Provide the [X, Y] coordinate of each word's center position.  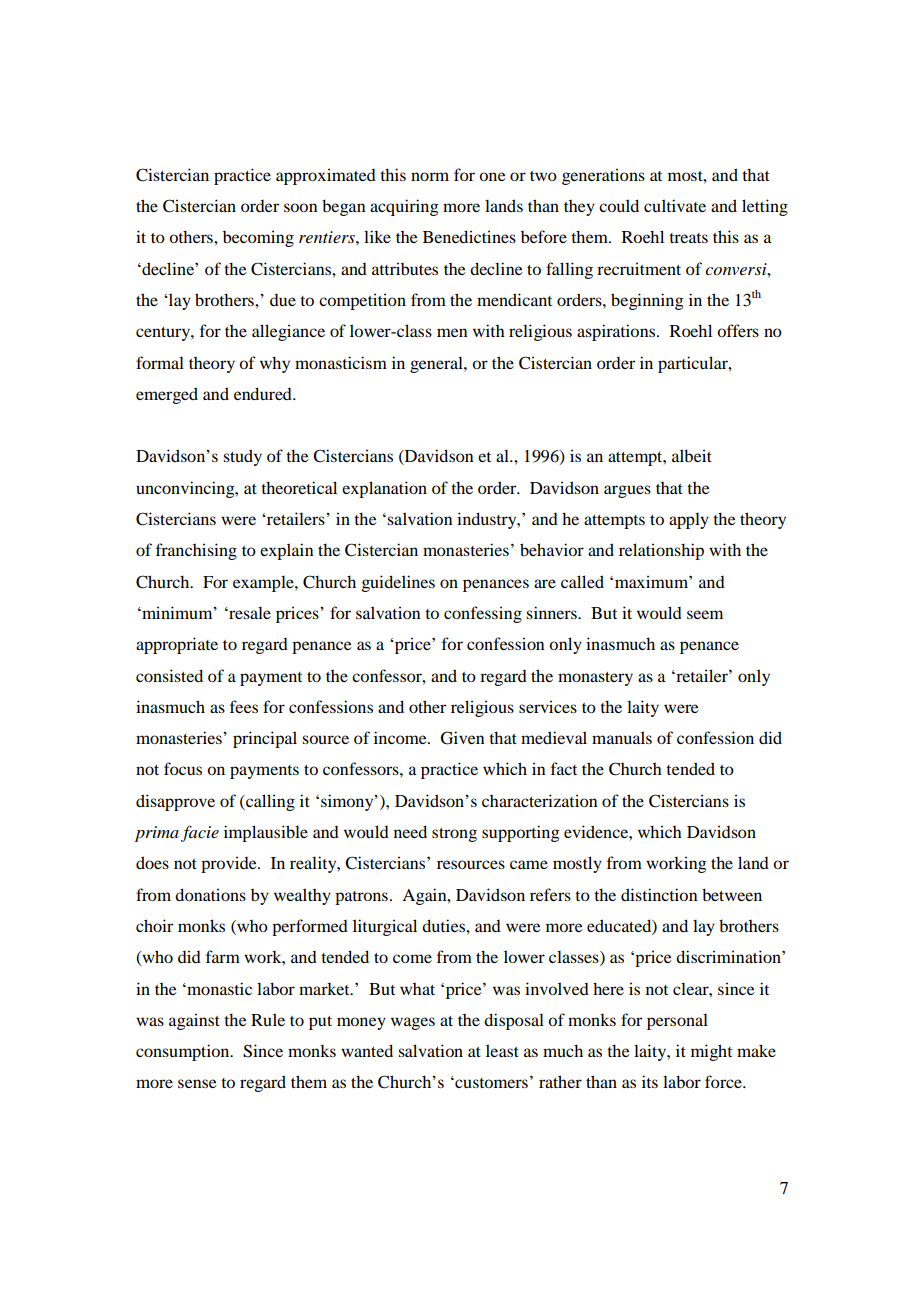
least [502, 1050]
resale [249, 612]
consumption [184, 1052]
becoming [258, 238]
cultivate [675, 205]
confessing [483, 614]
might [711, 1052]
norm [430, 176]
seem [705, 614]
